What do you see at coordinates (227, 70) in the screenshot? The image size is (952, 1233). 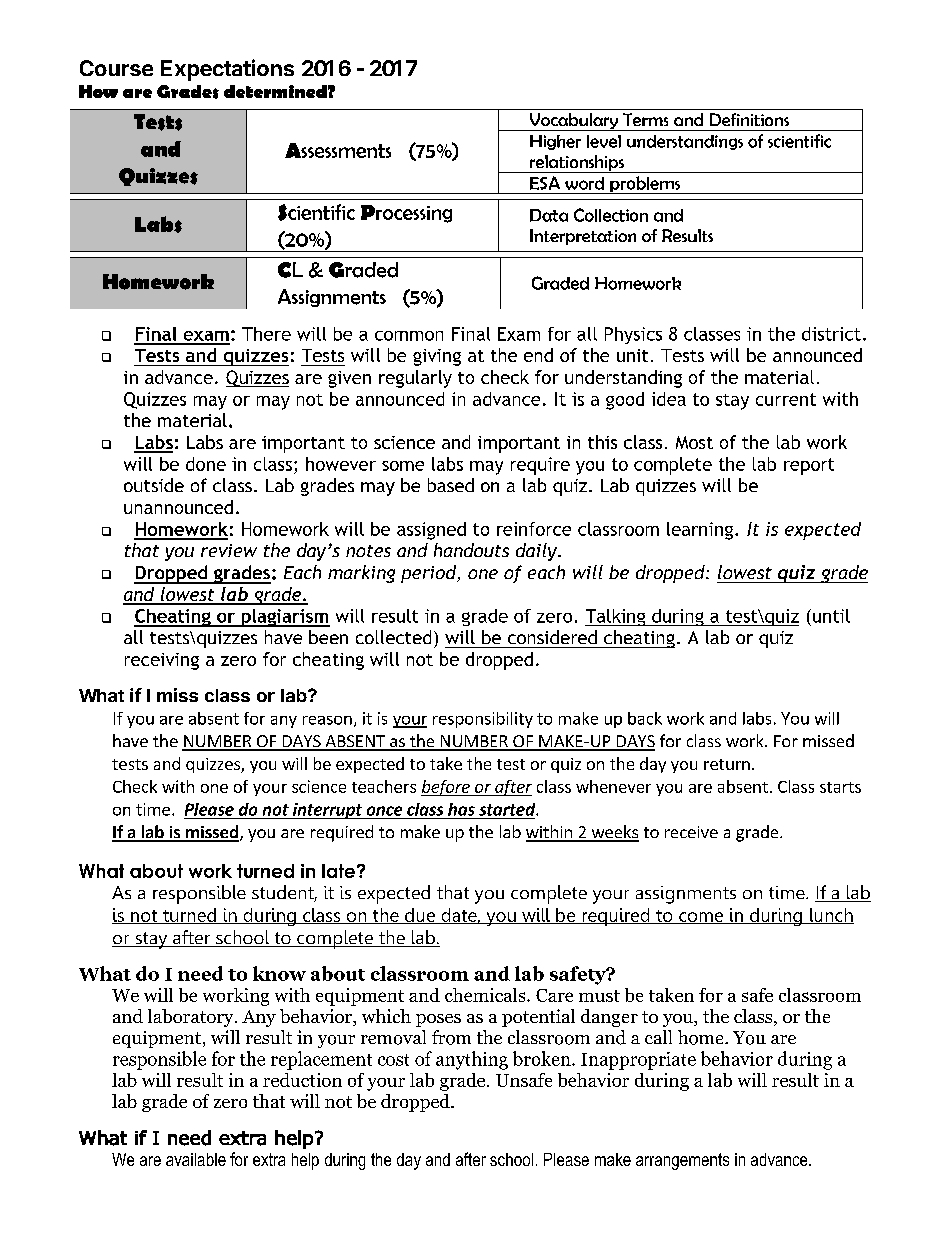 I see `Expectations` at bounding box center [227, 70].
